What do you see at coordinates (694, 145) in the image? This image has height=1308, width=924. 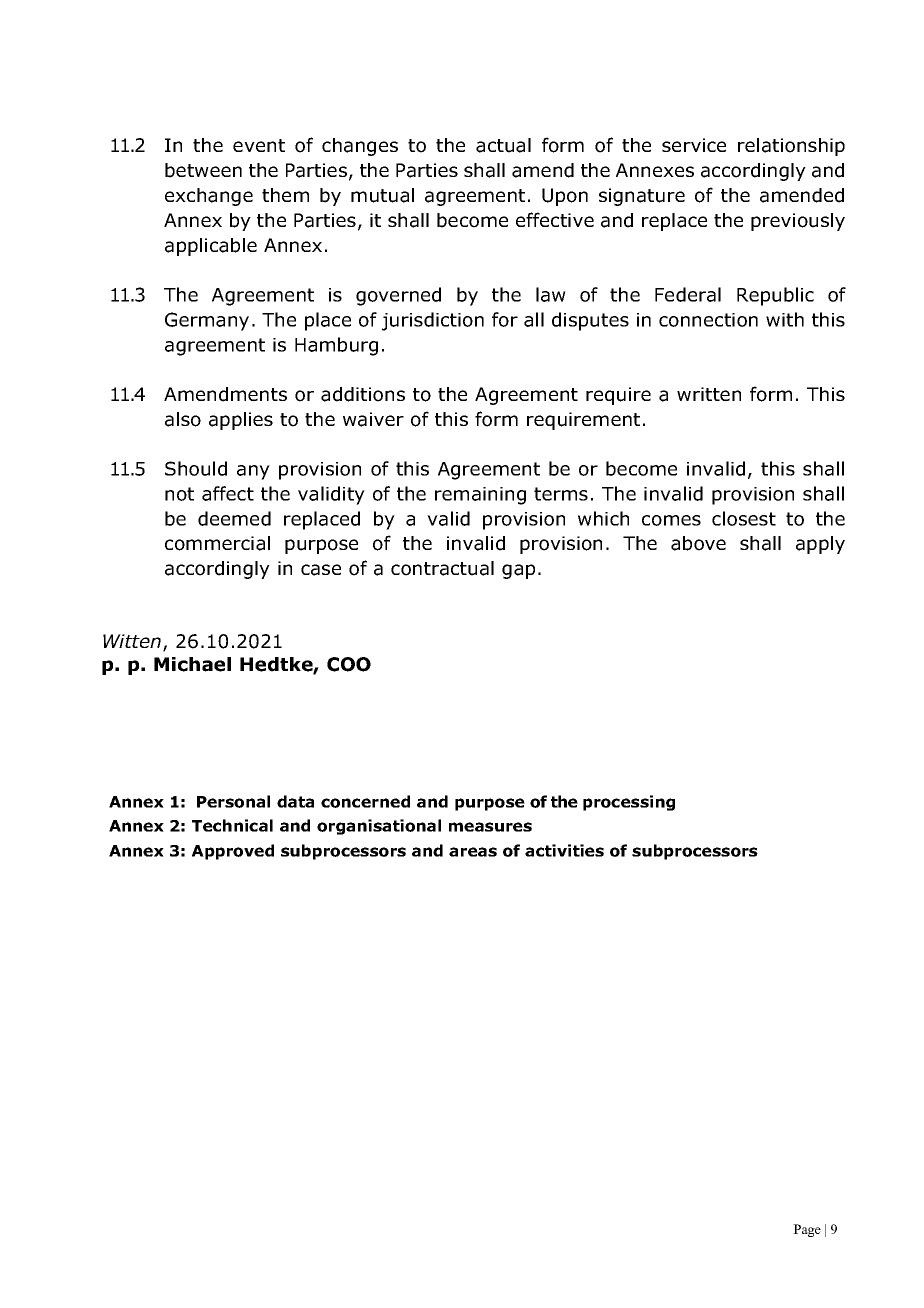 I see `service` at bounding box center [694, 145].
